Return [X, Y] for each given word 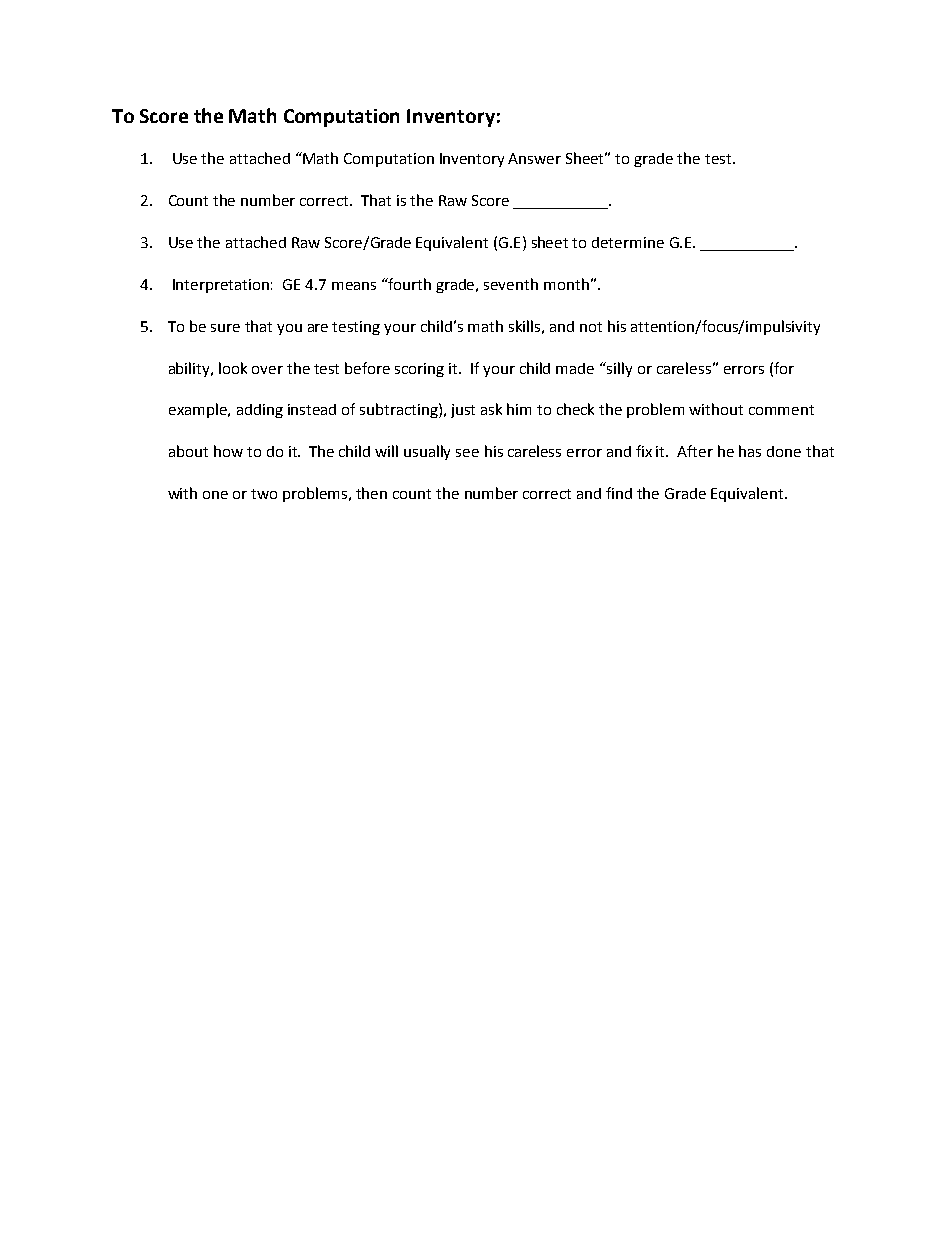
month [566, 284]
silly [618, 369]
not [591, 327]
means [354, 286]
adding [260, 411]
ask [491, 409]
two [264, 494]
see [467, 453]
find [619, 493]
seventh [511, 284]
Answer [534, 158]
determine [628, 242]
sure [225, 328]
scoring [419, 370]
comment [781, 410]
